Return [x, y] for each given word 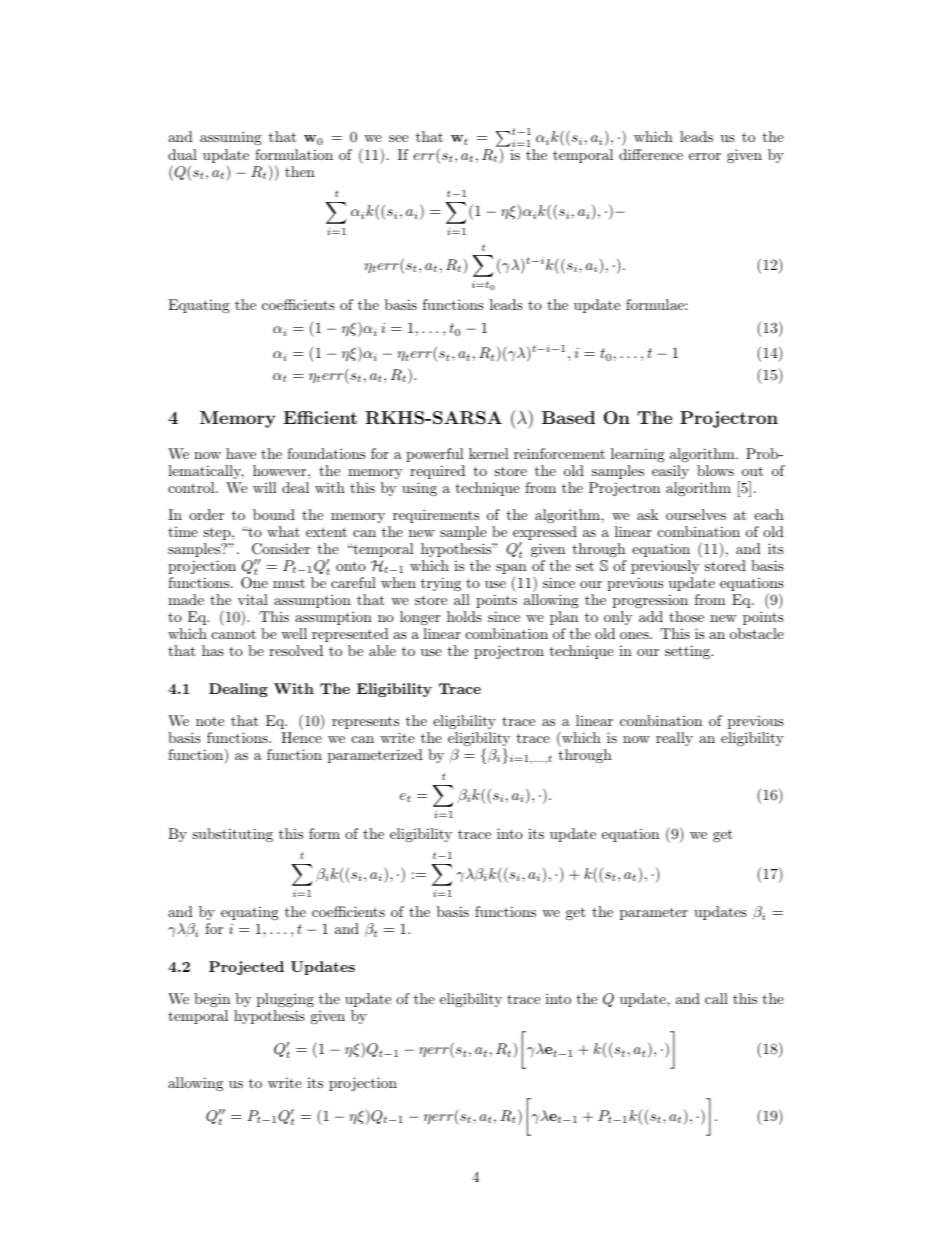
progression [650, 601]
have [241, 453]
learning [638, 455]
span [511, 570]
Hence [301, 737]
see [398, 138]
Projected [246, 968]
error [705, 156]
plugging [285, 1000]
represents [365, 722]
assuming [231, 138]
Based [568, 417]
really [674, 739]
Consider [281, 549]
